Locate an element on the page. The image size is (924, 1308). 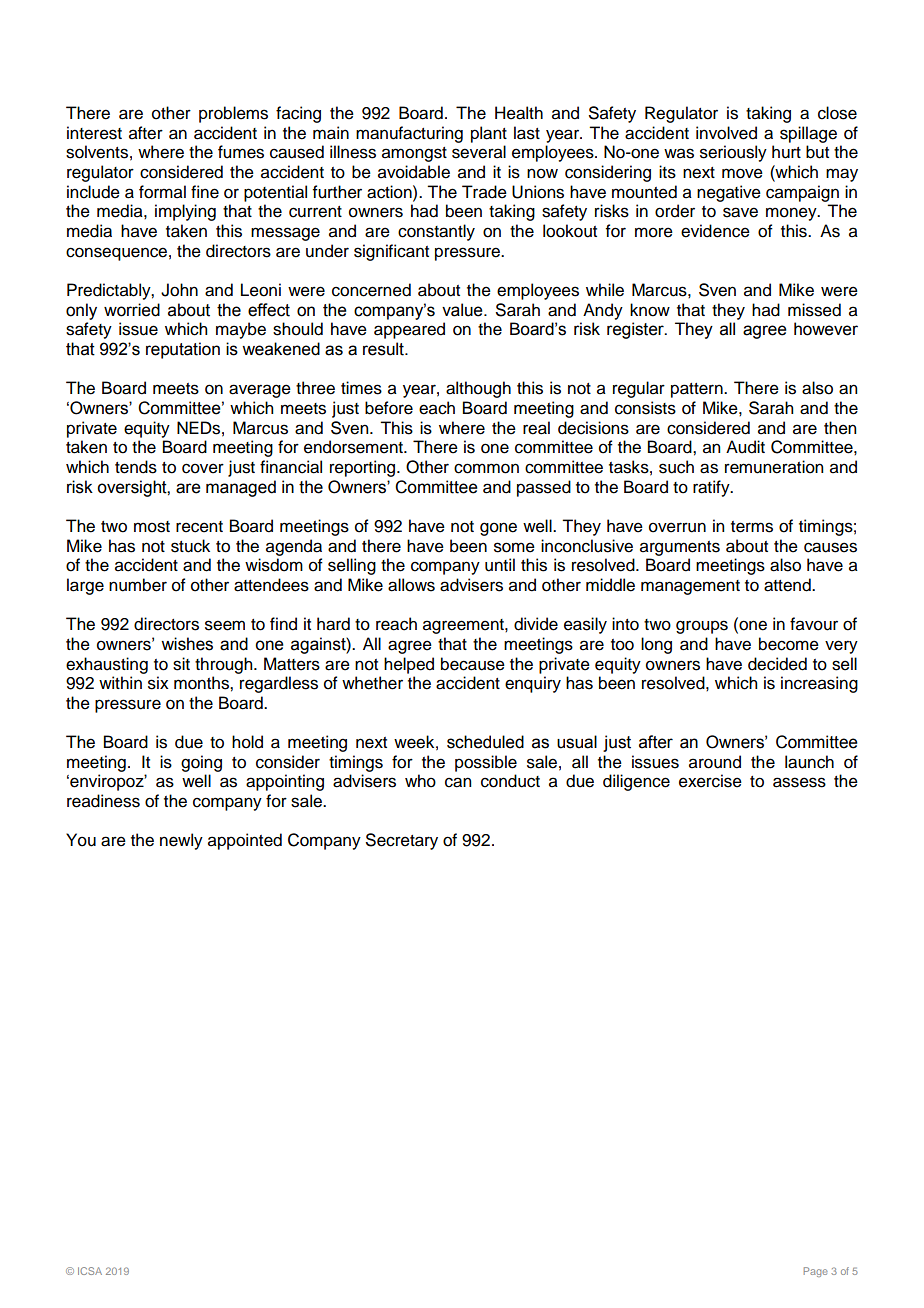
assess is located at coordinates (799, 782).
